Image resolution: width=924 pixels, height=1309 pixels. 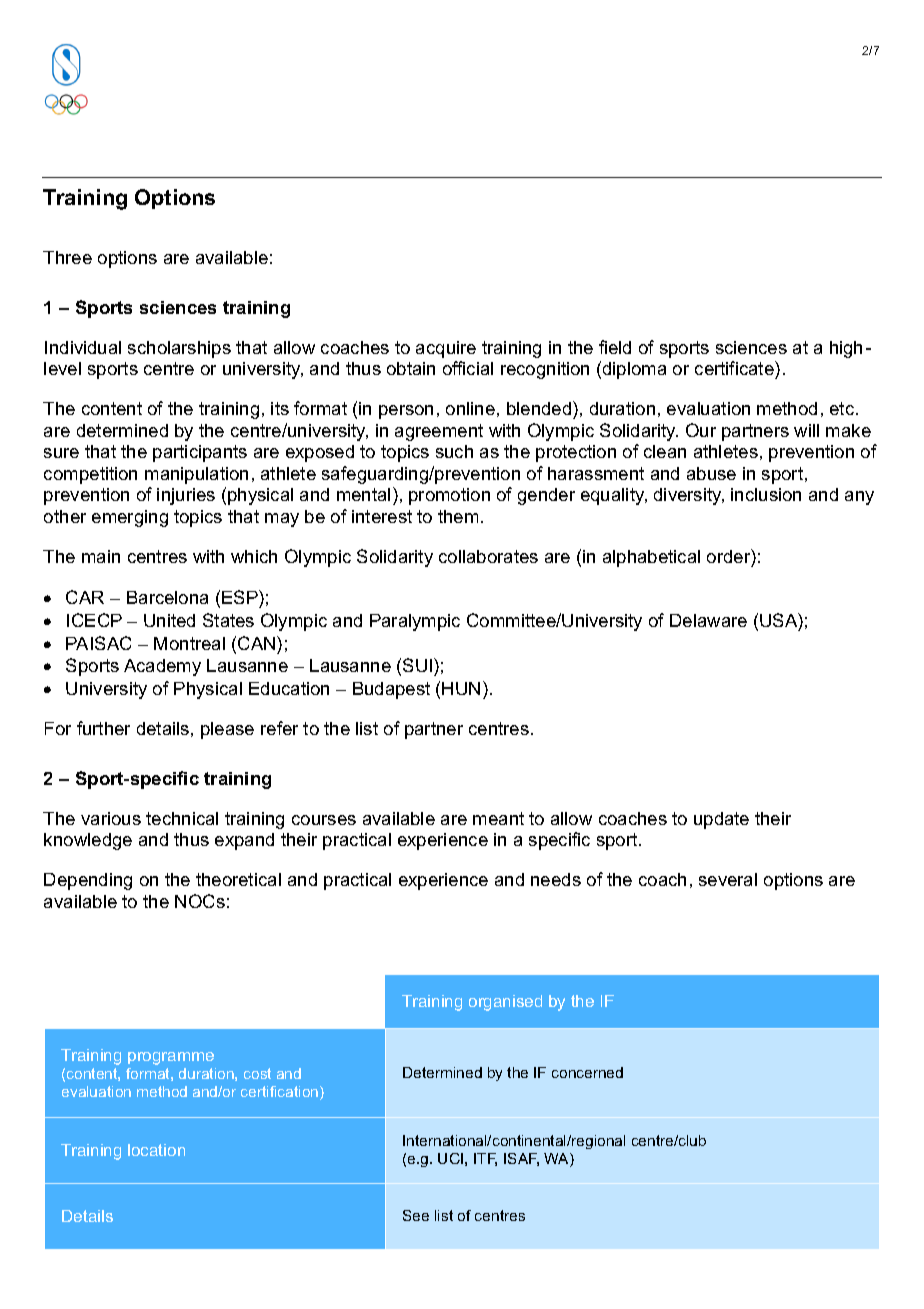 I want to click on location, so click(x=156, y=1150).
